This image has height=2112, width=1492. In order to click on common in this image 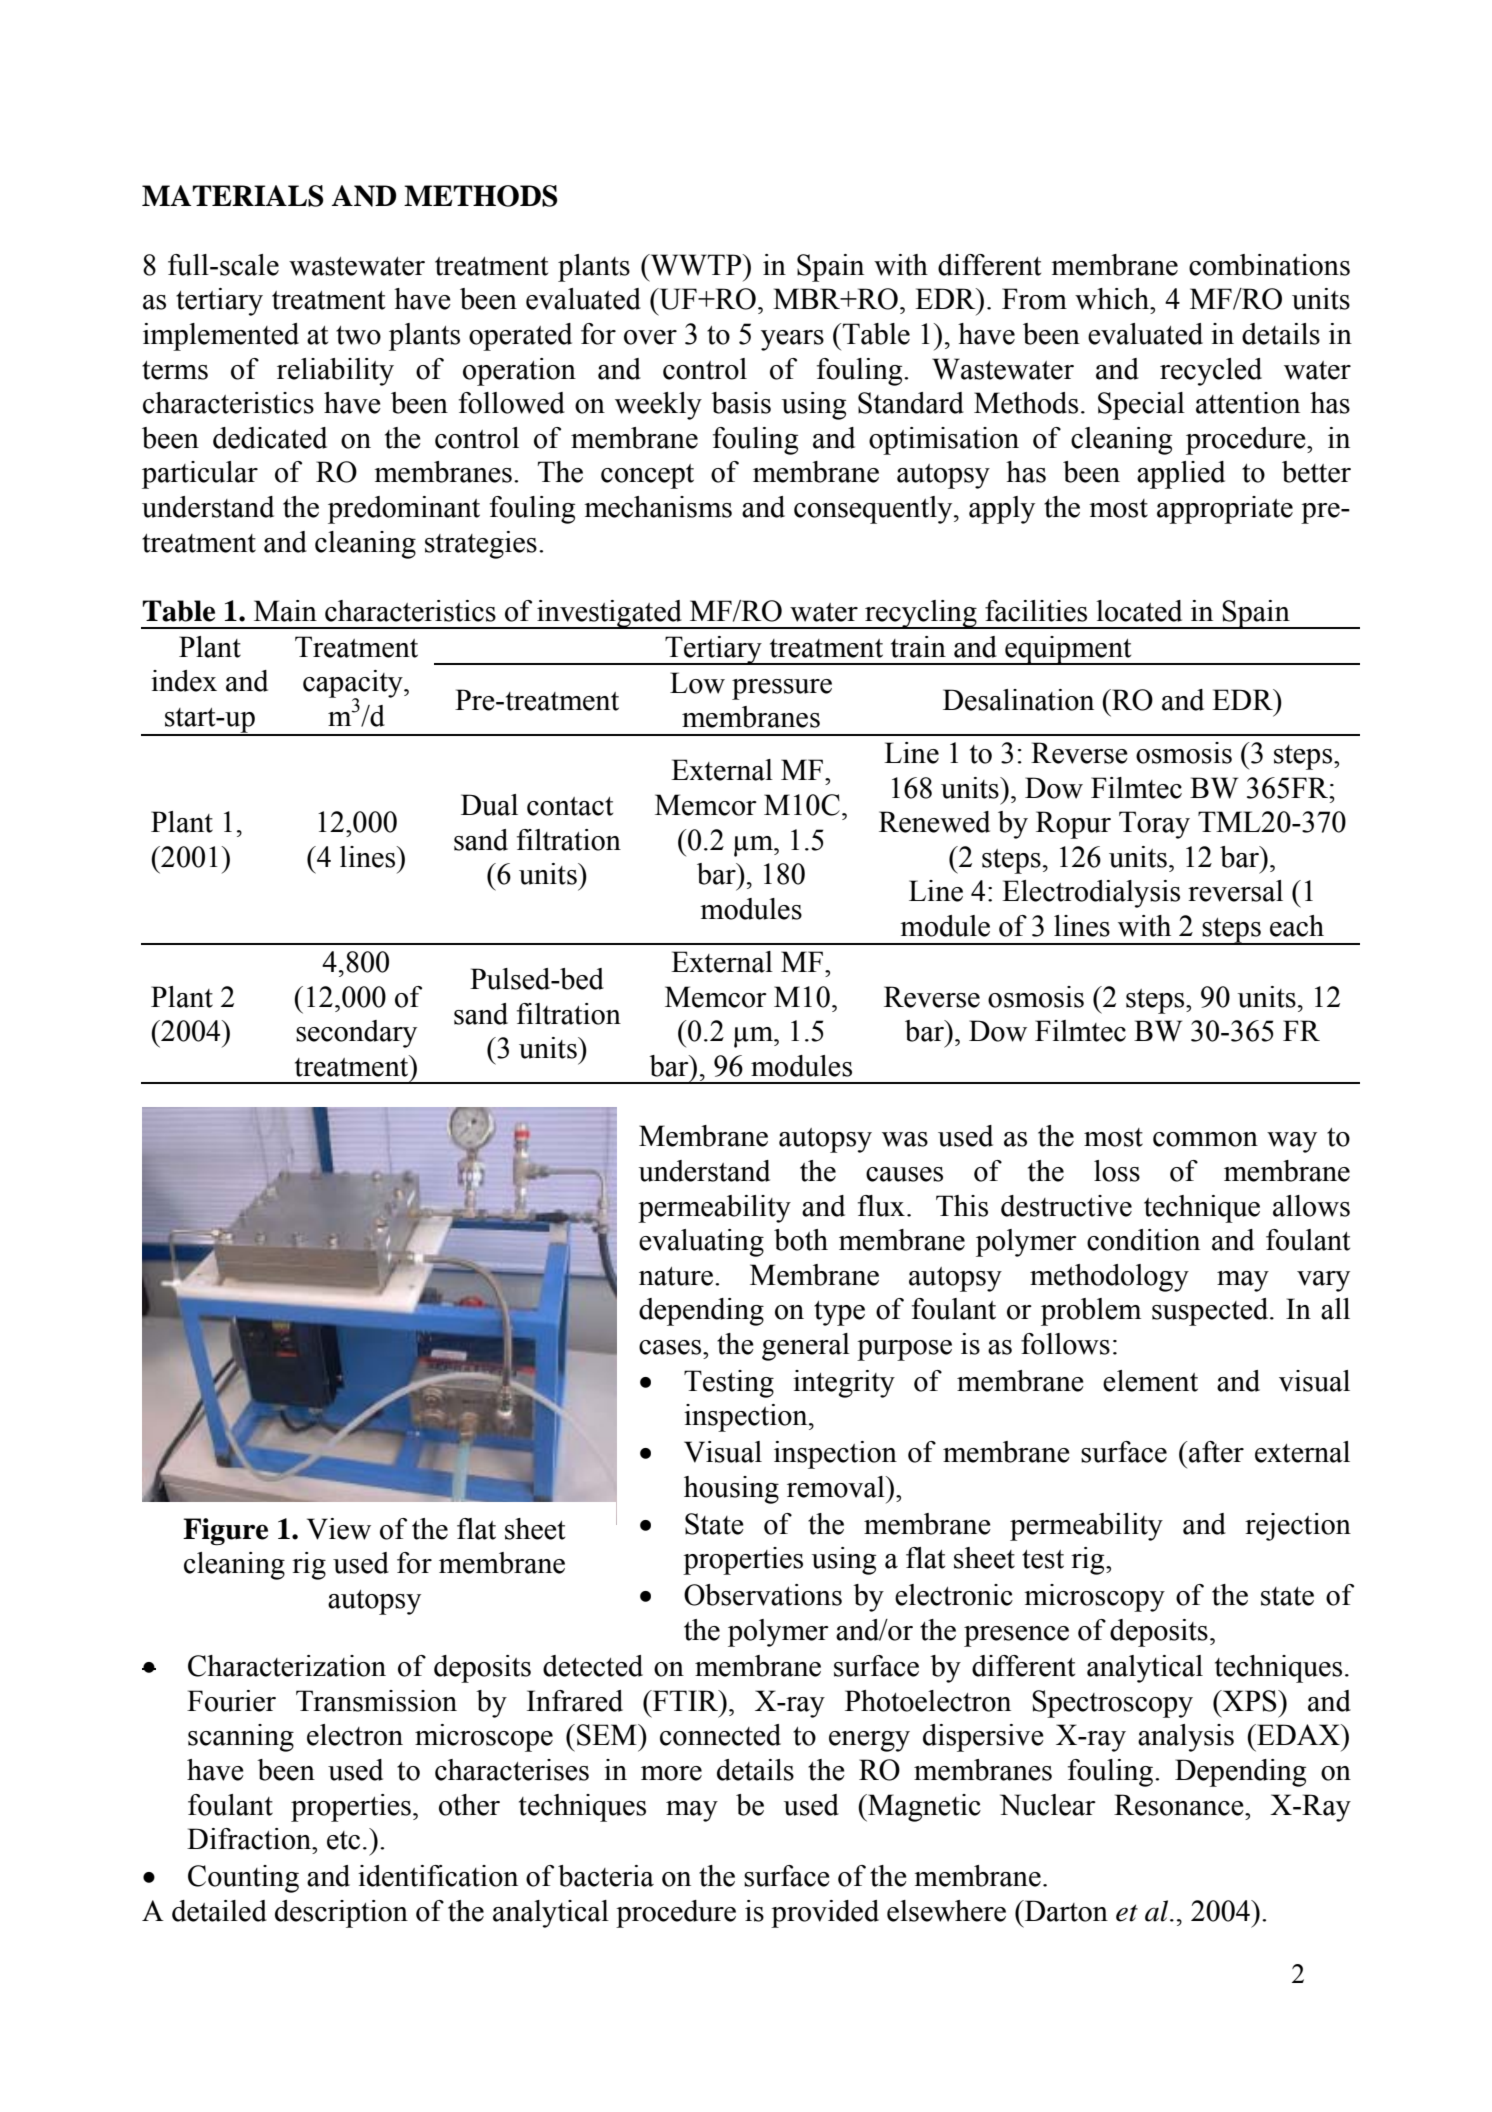, I will do `click(1205, 1139)`.
